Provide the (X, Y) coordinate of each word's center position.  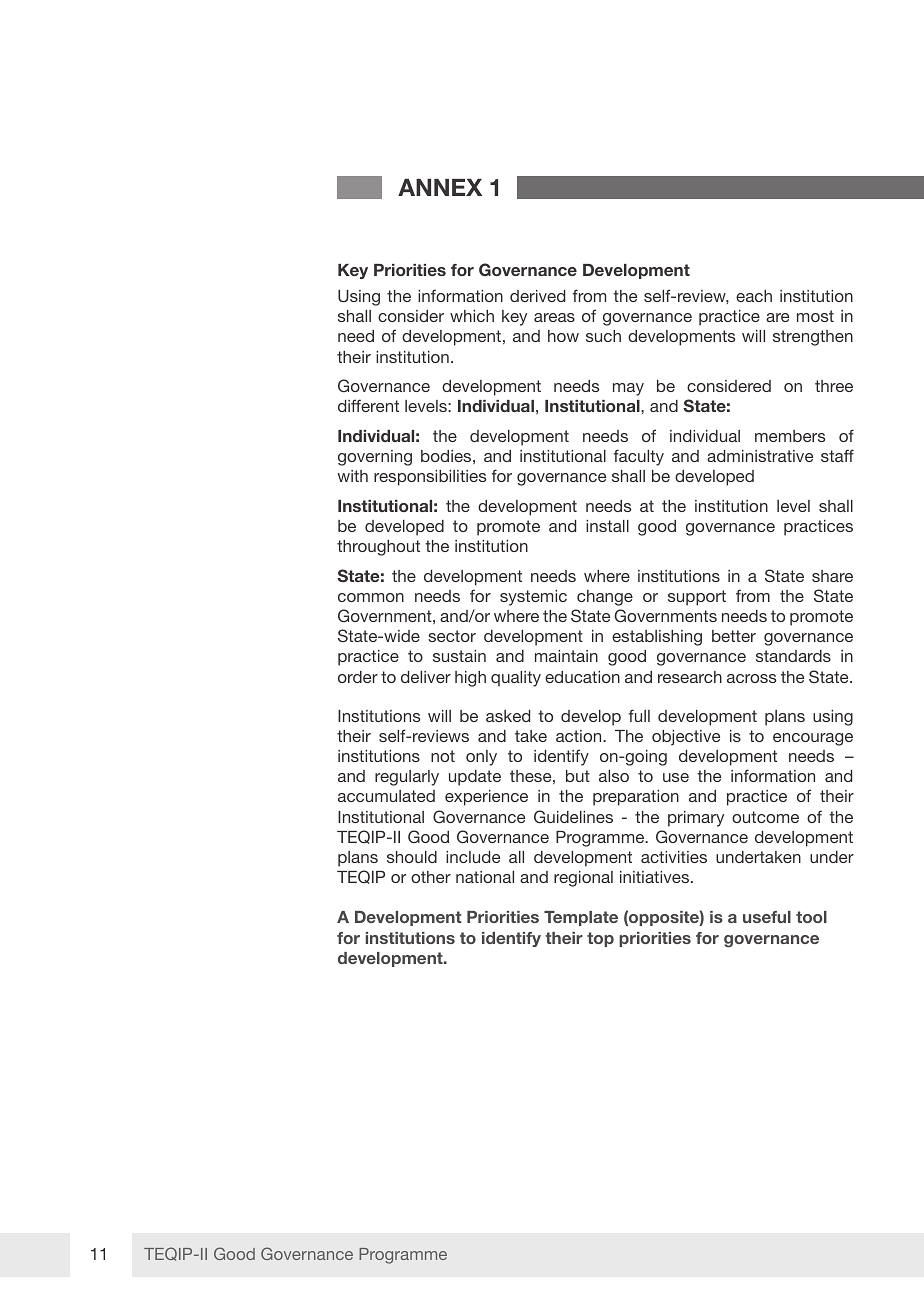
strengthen (813, 338)
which (472, 316)
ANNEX (440, 187)
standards (793, 656)
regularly (407, 778)
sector (452, 636)
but (578, 776)
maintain (566, 656)
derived (537, 296)
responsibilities (430, 478)
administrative (760, 456)
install (607, 526)
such (603, 336)
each (754, 296)
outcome (765, 817)
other (431, 877)
